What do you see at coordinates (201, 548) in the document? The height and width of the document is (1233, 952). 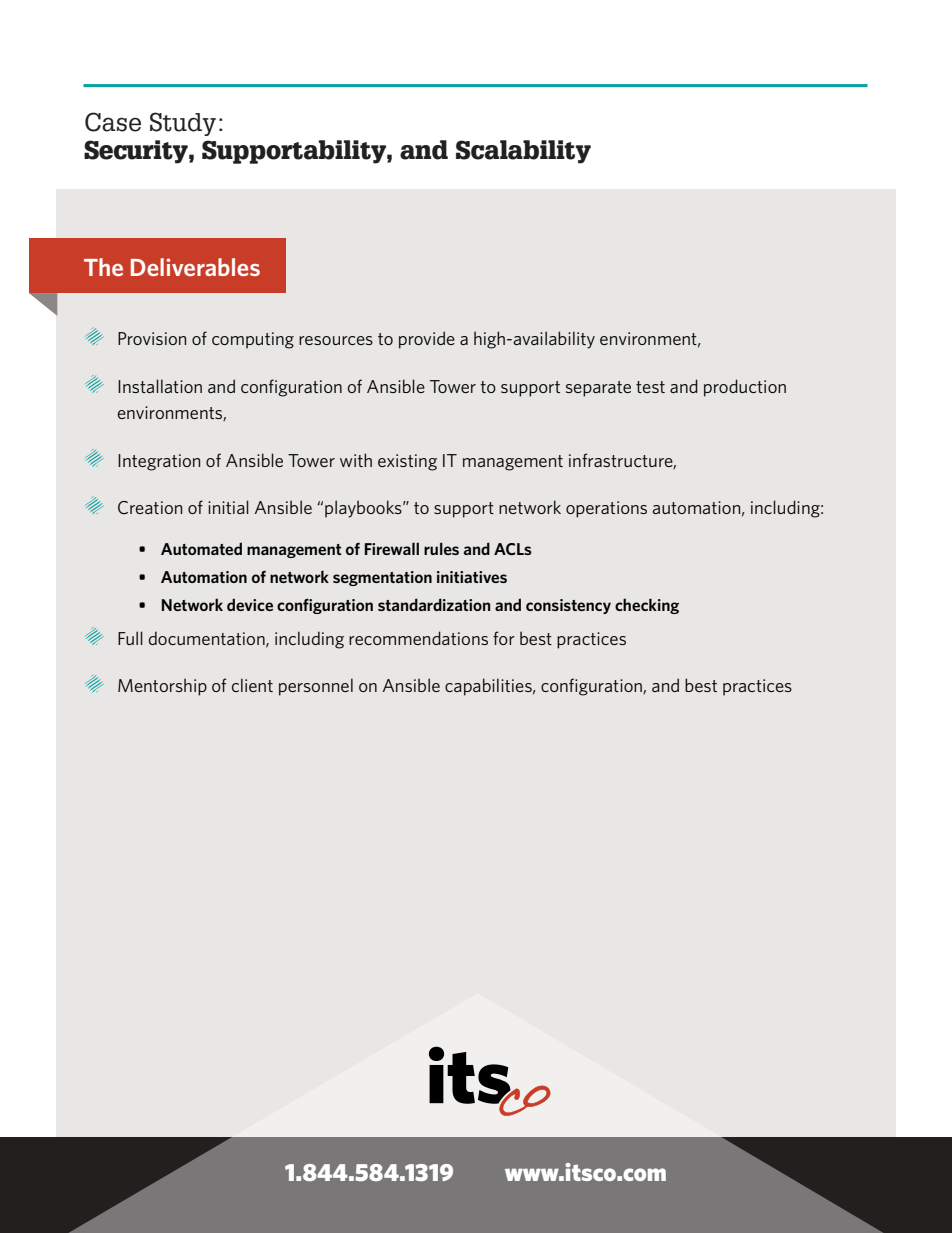 I see `Automated` at bounding box center [201, 548].
